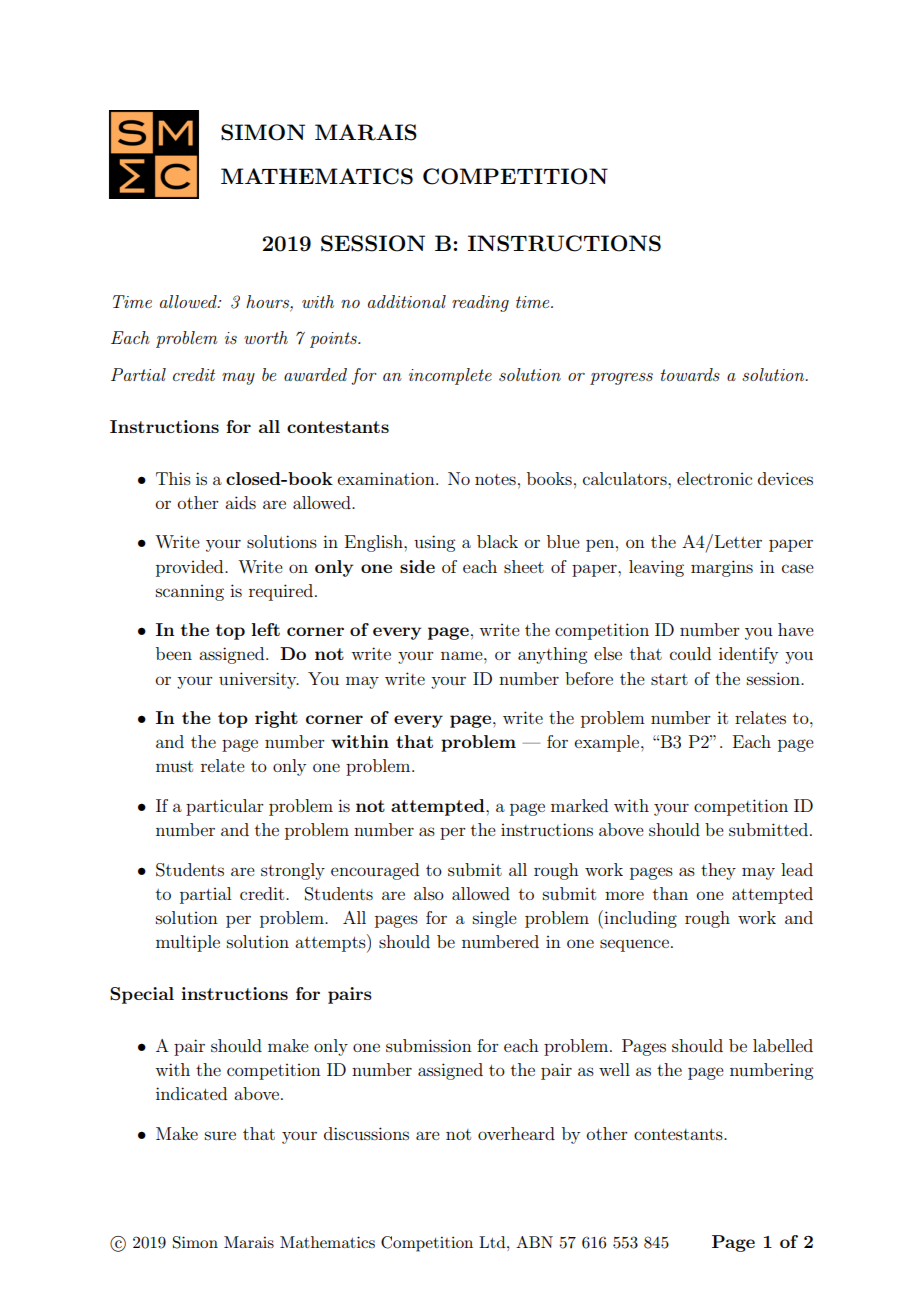 This screenshot has width=924, height=1308. What do you see at coordinates (225, 807) in the screenshot?
I see `particular` at bounding box center [225, 807].
